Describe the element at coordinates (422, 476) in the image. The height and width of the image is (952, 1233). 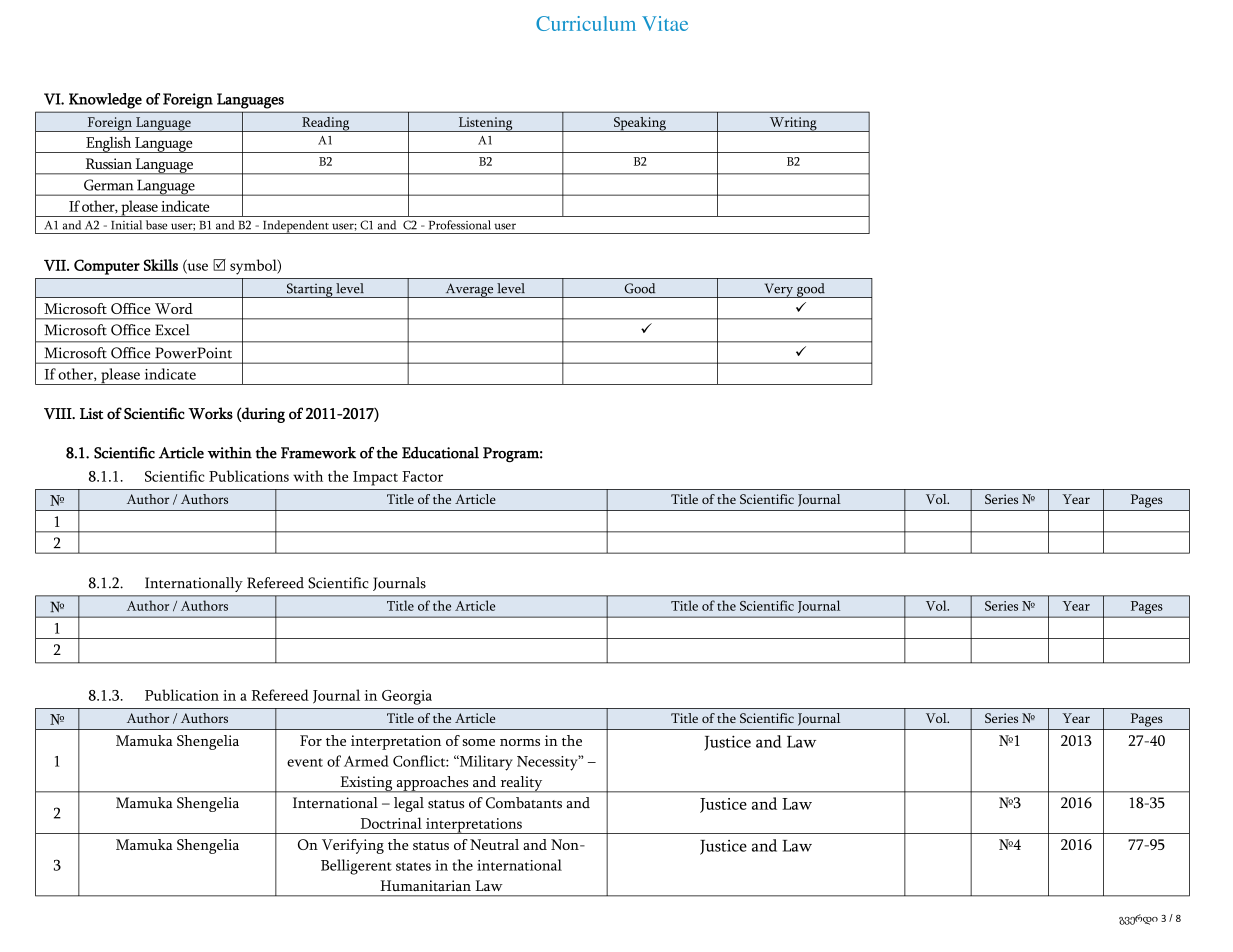
I see `Factor` at that location.
